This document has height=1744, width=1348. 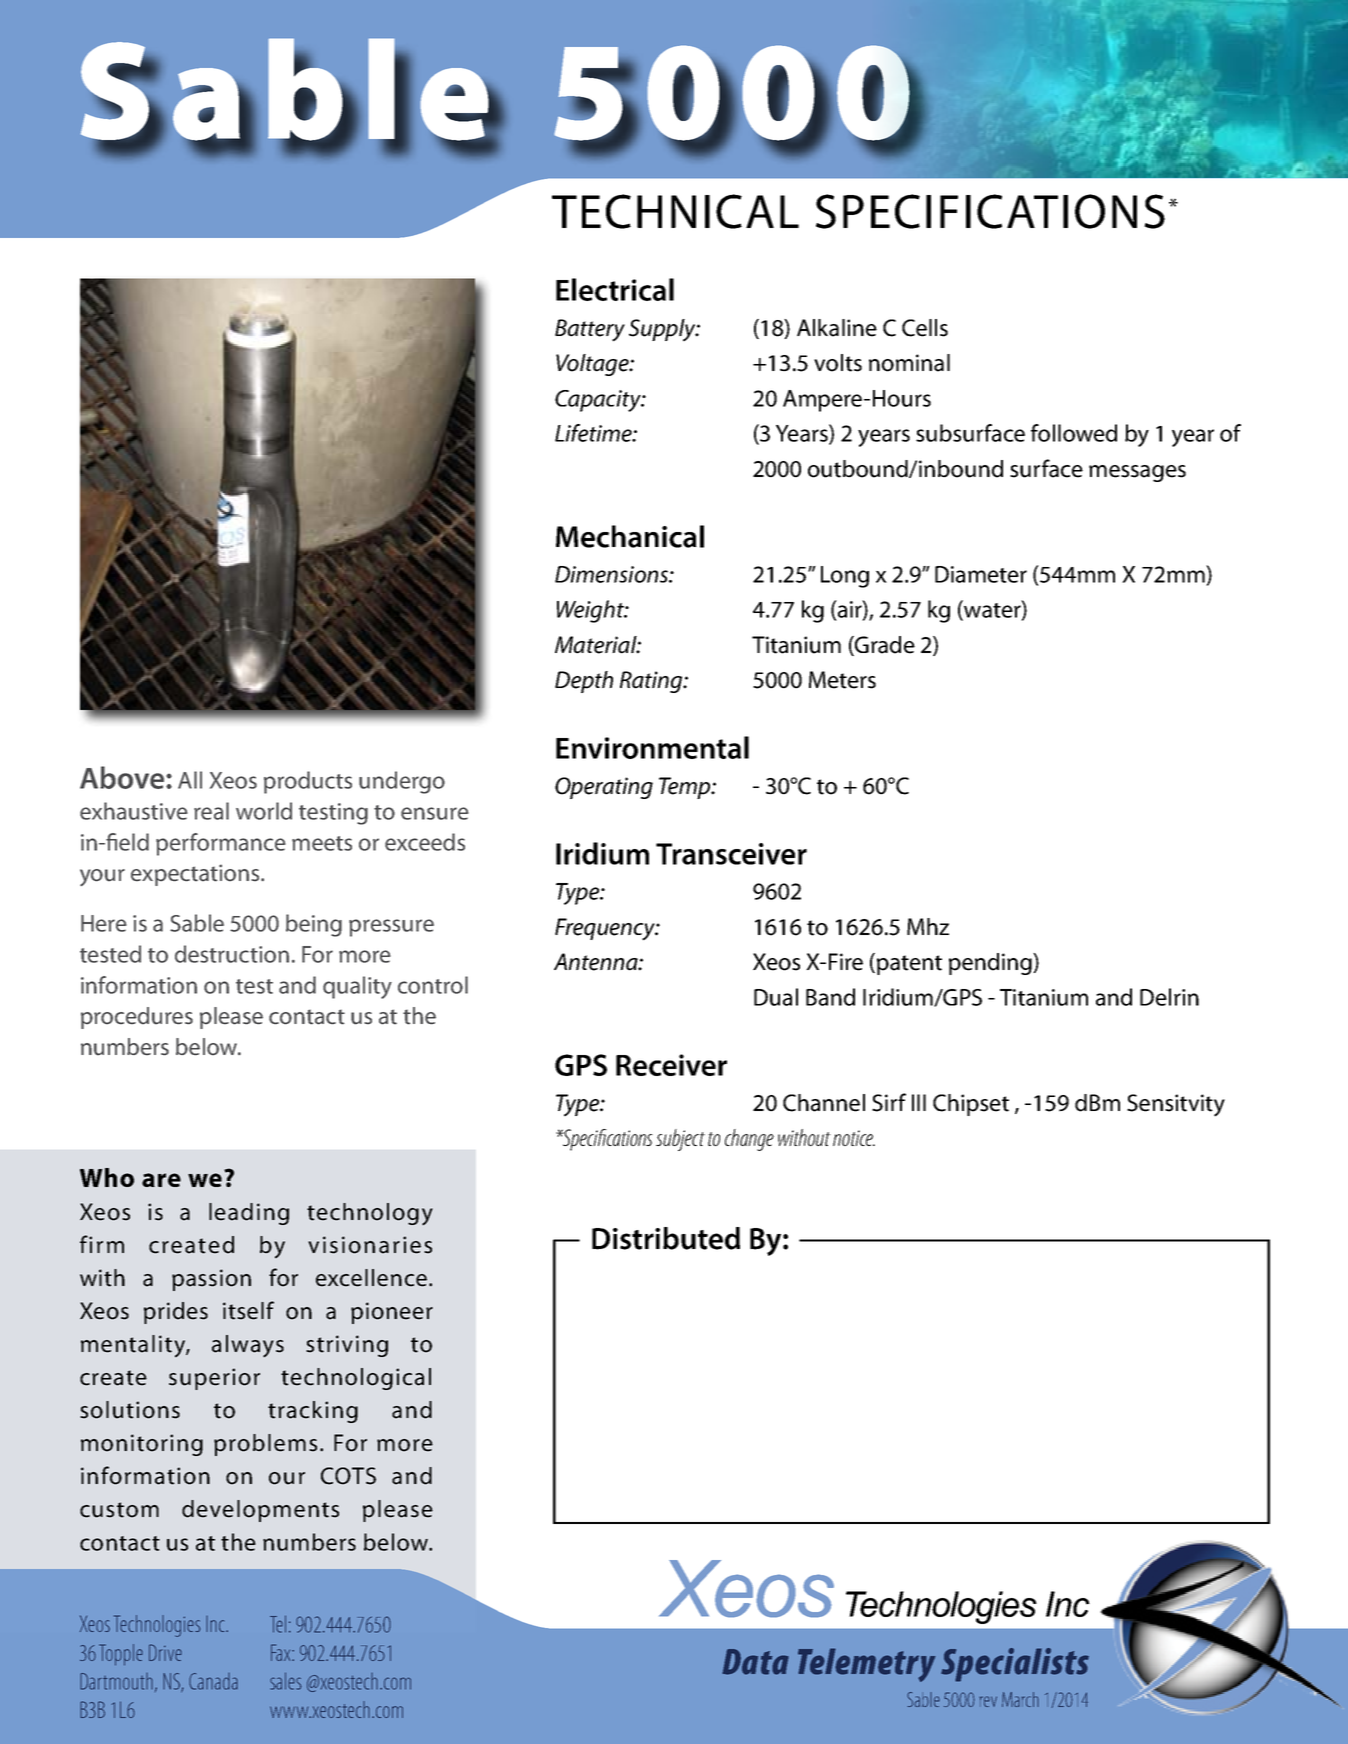 What do you see at coordinates (652, 747) in the document?
I see `Environmental` at bounding box center [652, 747].
